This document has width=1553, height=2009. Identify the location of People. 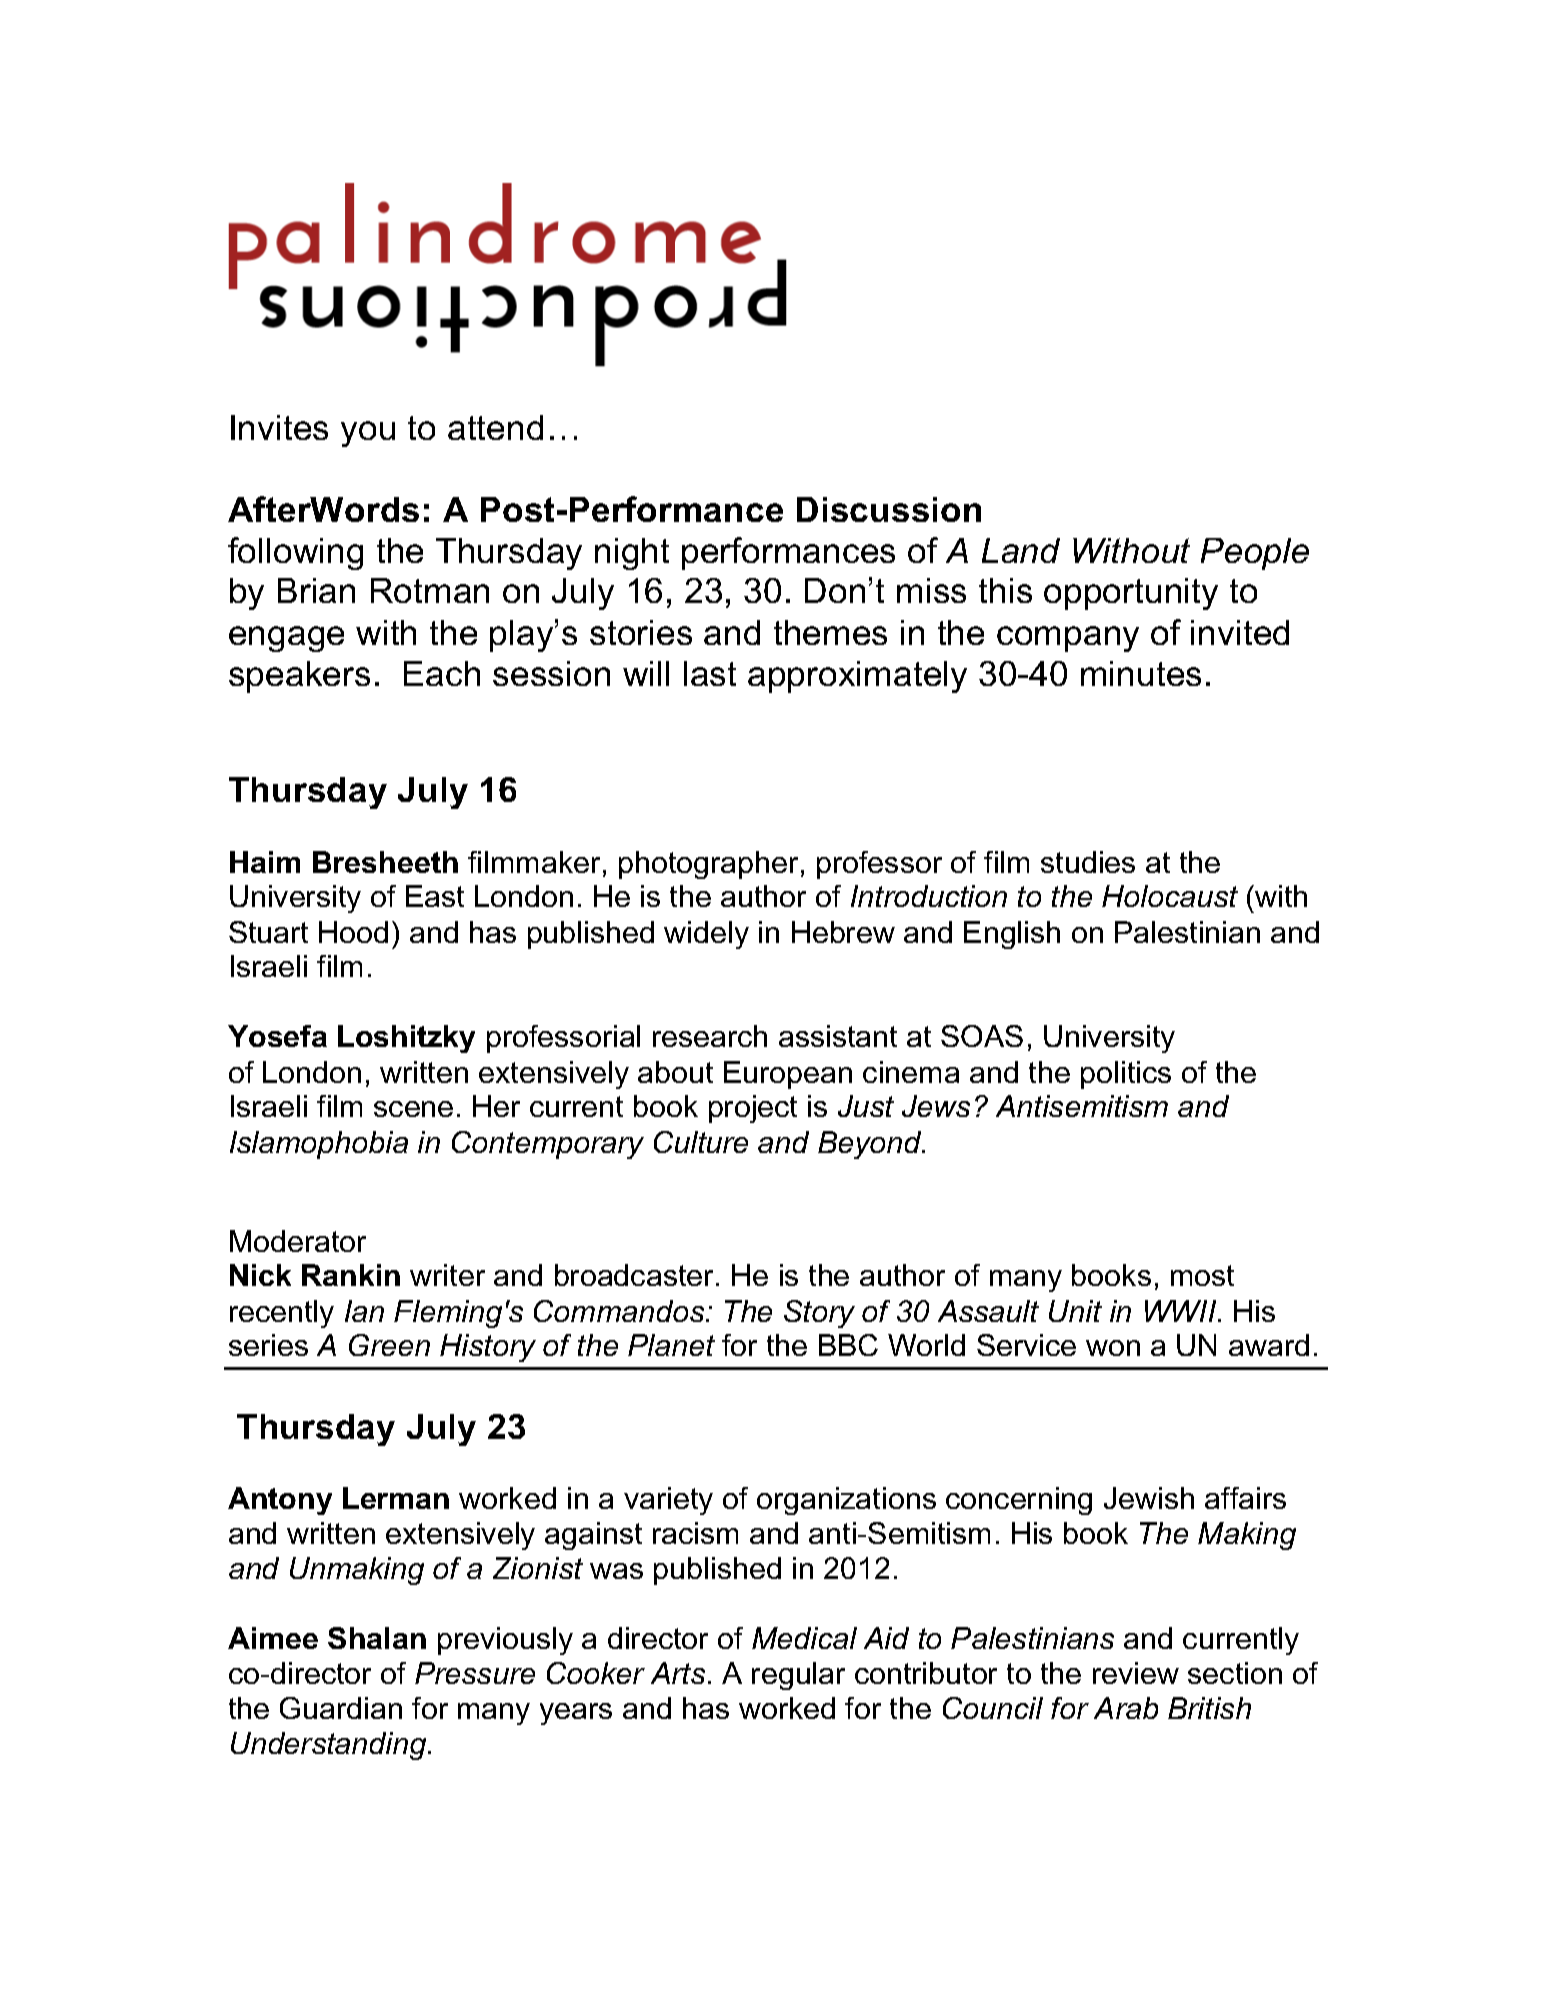
(1255, 554).
